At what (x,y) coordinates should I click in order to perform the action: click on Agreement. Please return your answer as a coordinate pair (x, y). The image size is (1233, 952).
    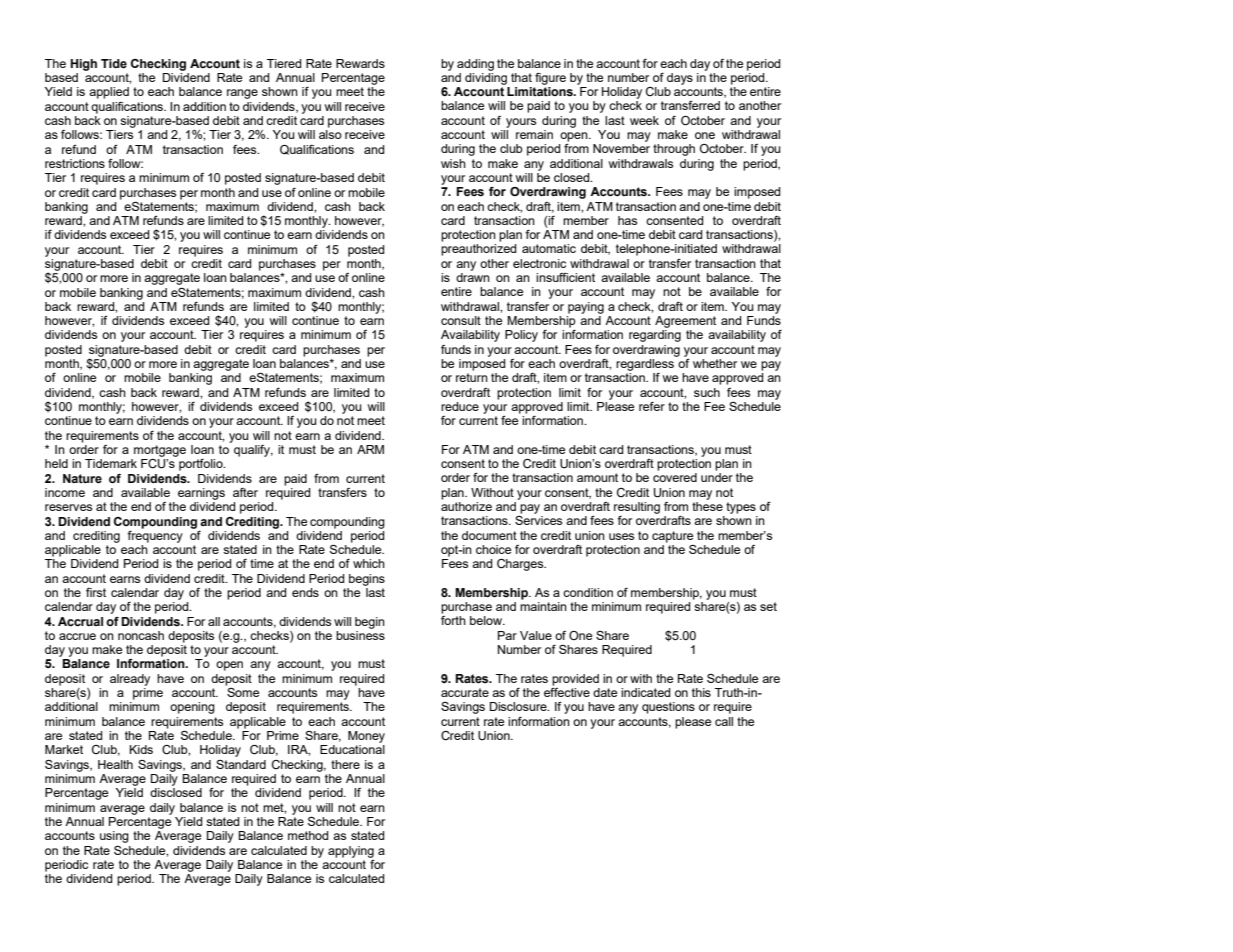
    Looking at the image, I should click on (685, 322).
